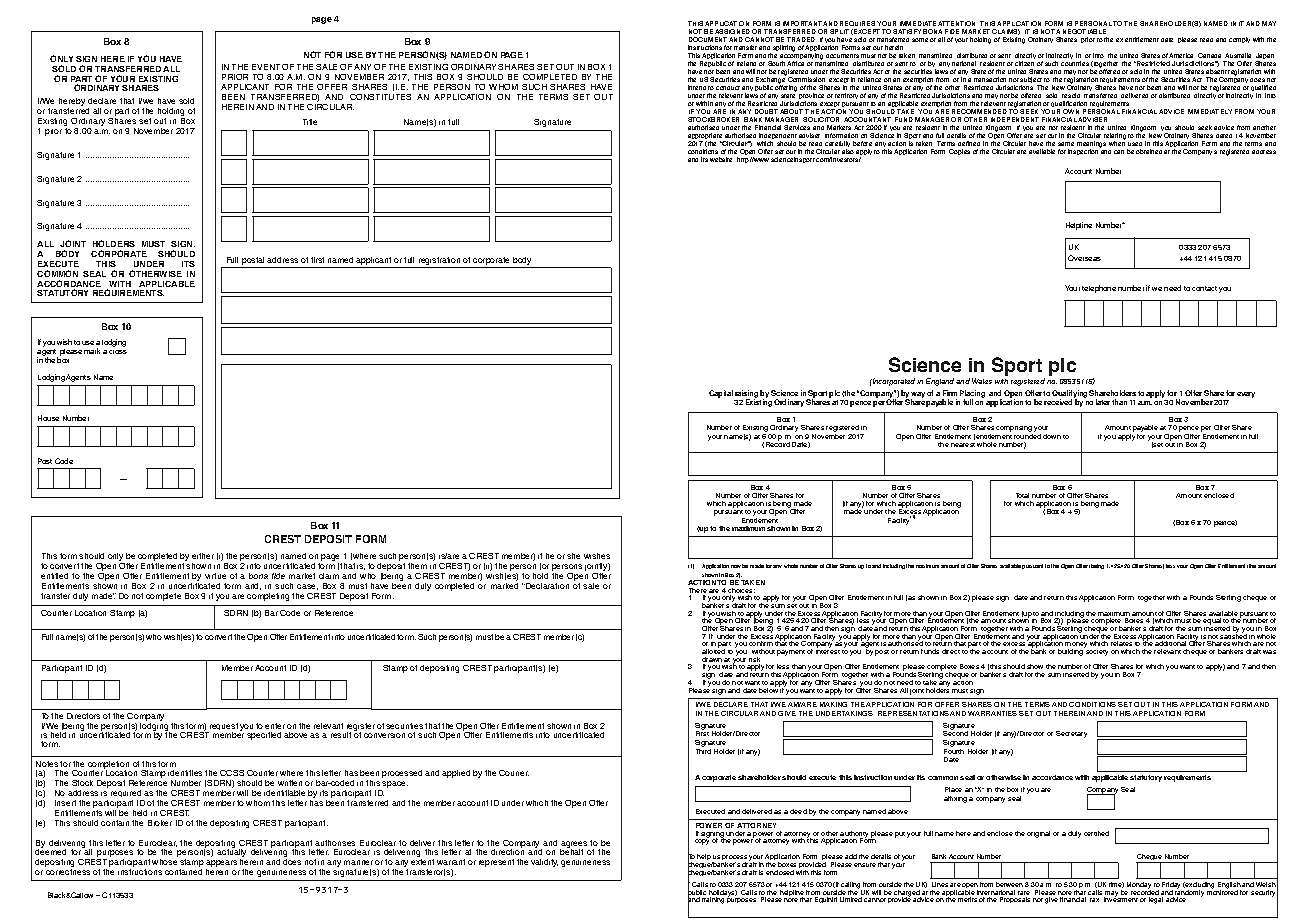  What do you see at coordinates (1038, 900) in the screenshot?
I see `nor` at bounding box center [1038, 900].
